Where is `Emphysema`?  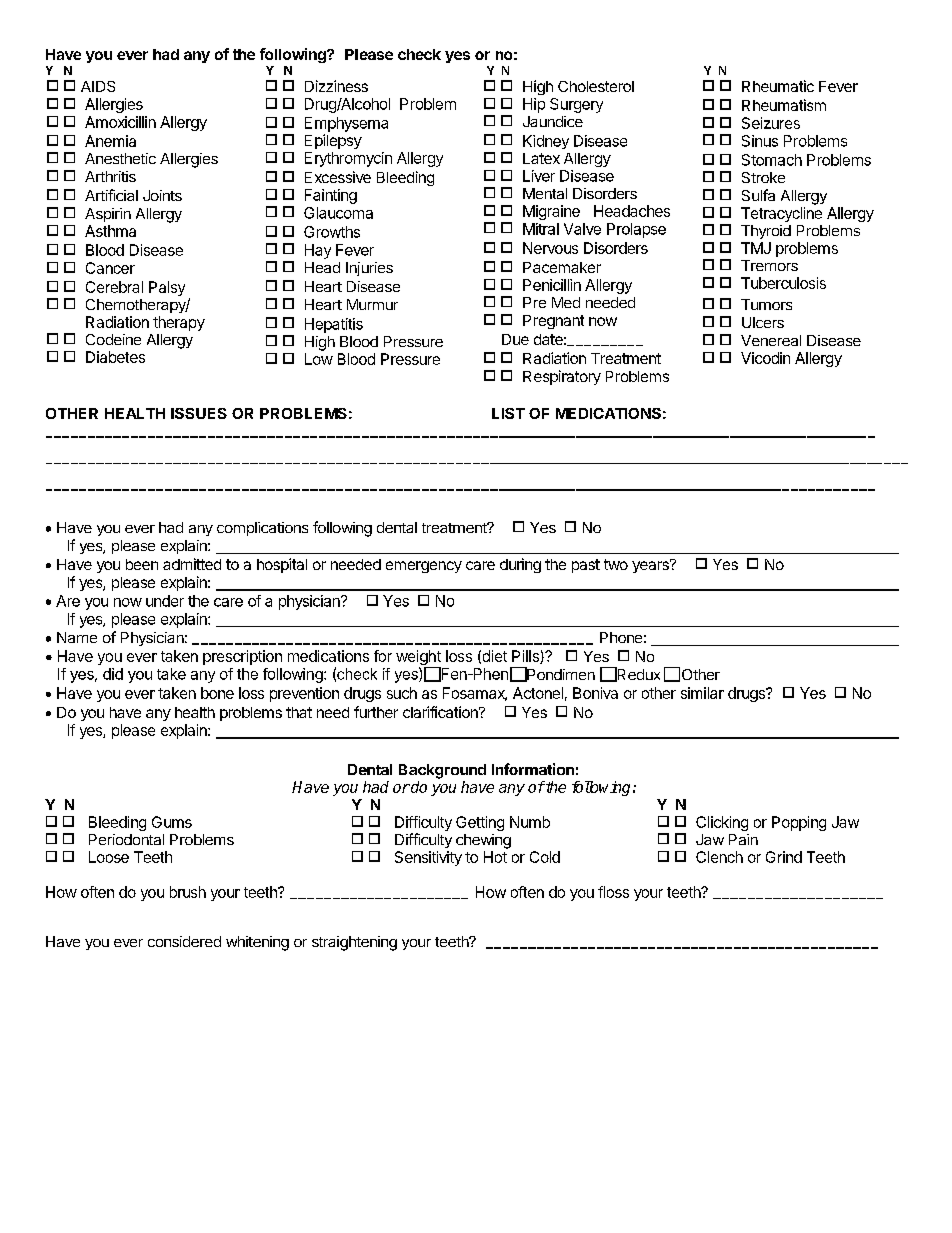
Emphysema is located at coordinates (346, 124).
